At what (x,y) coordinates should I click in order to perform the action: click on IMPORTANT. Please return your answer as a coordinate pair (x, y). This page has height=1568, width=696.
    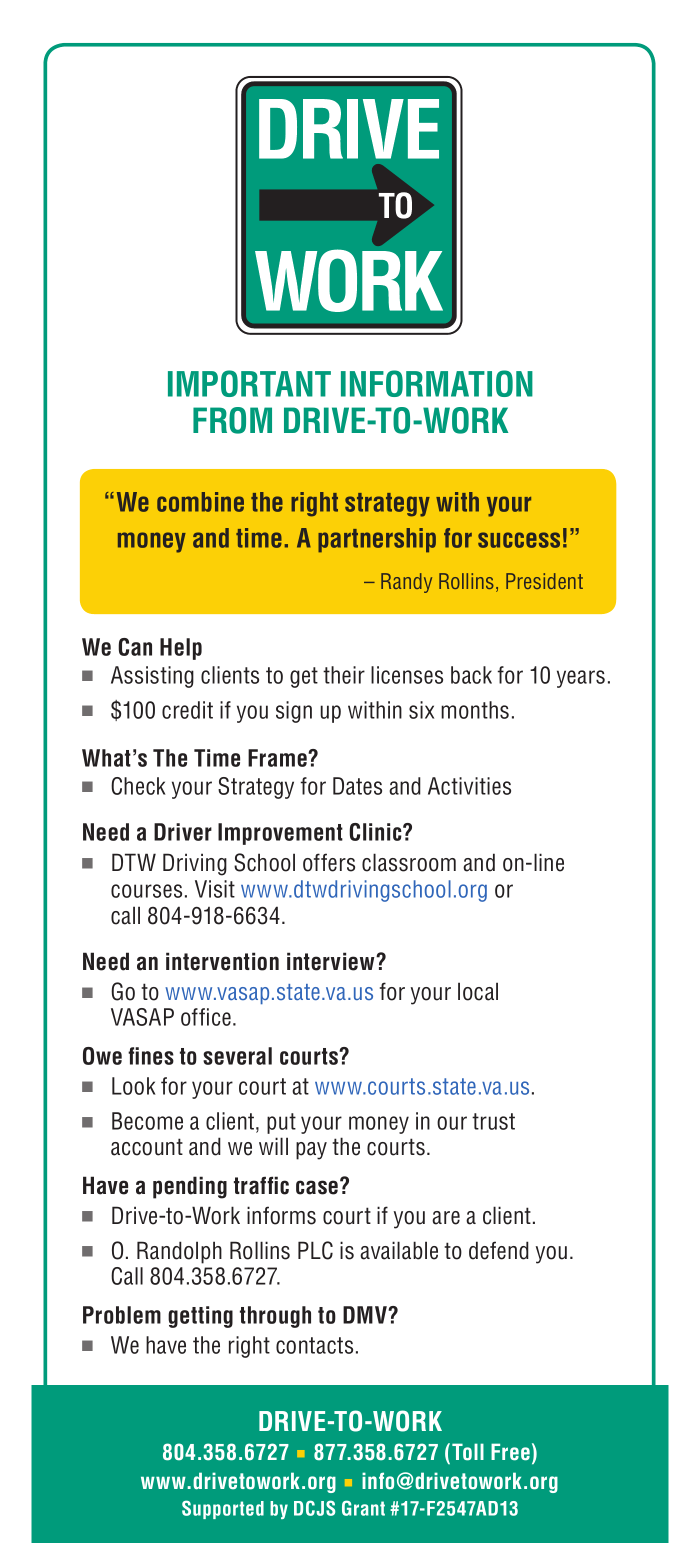
    Looking at the image, I should click on (249, 383).
